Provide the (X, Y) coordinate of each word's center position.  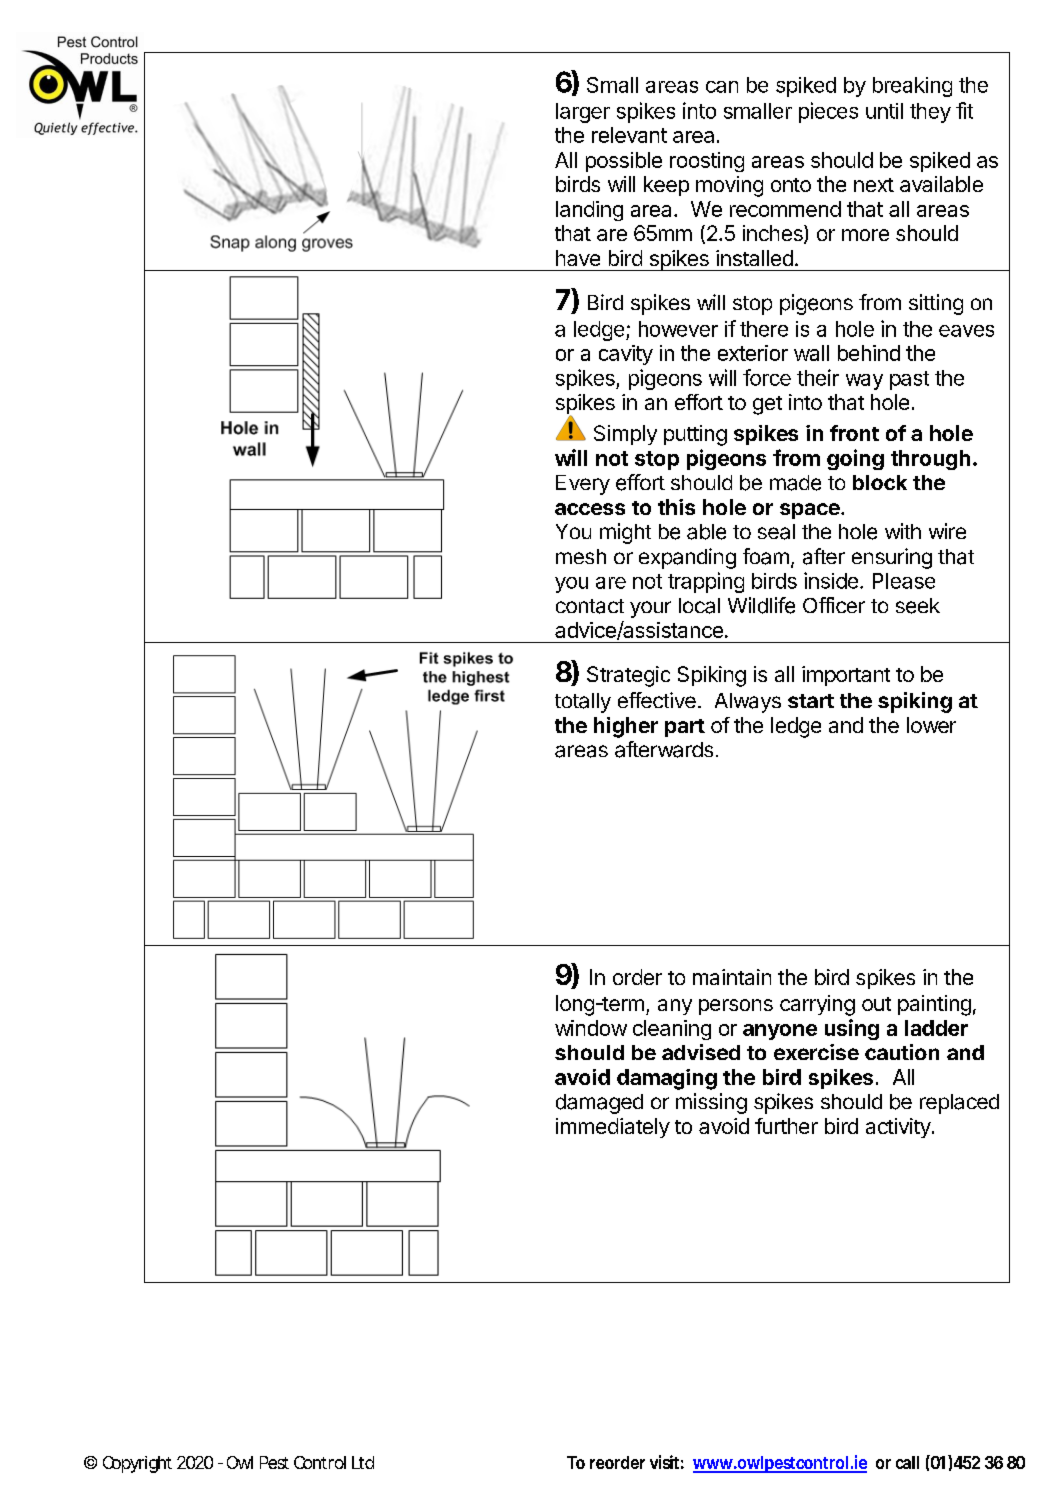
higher (626, 727)
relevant (629, 135)
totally (583, 703)
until (884, 111)
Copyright (137, 1464)
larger (583, 113)
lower (931, 725)
